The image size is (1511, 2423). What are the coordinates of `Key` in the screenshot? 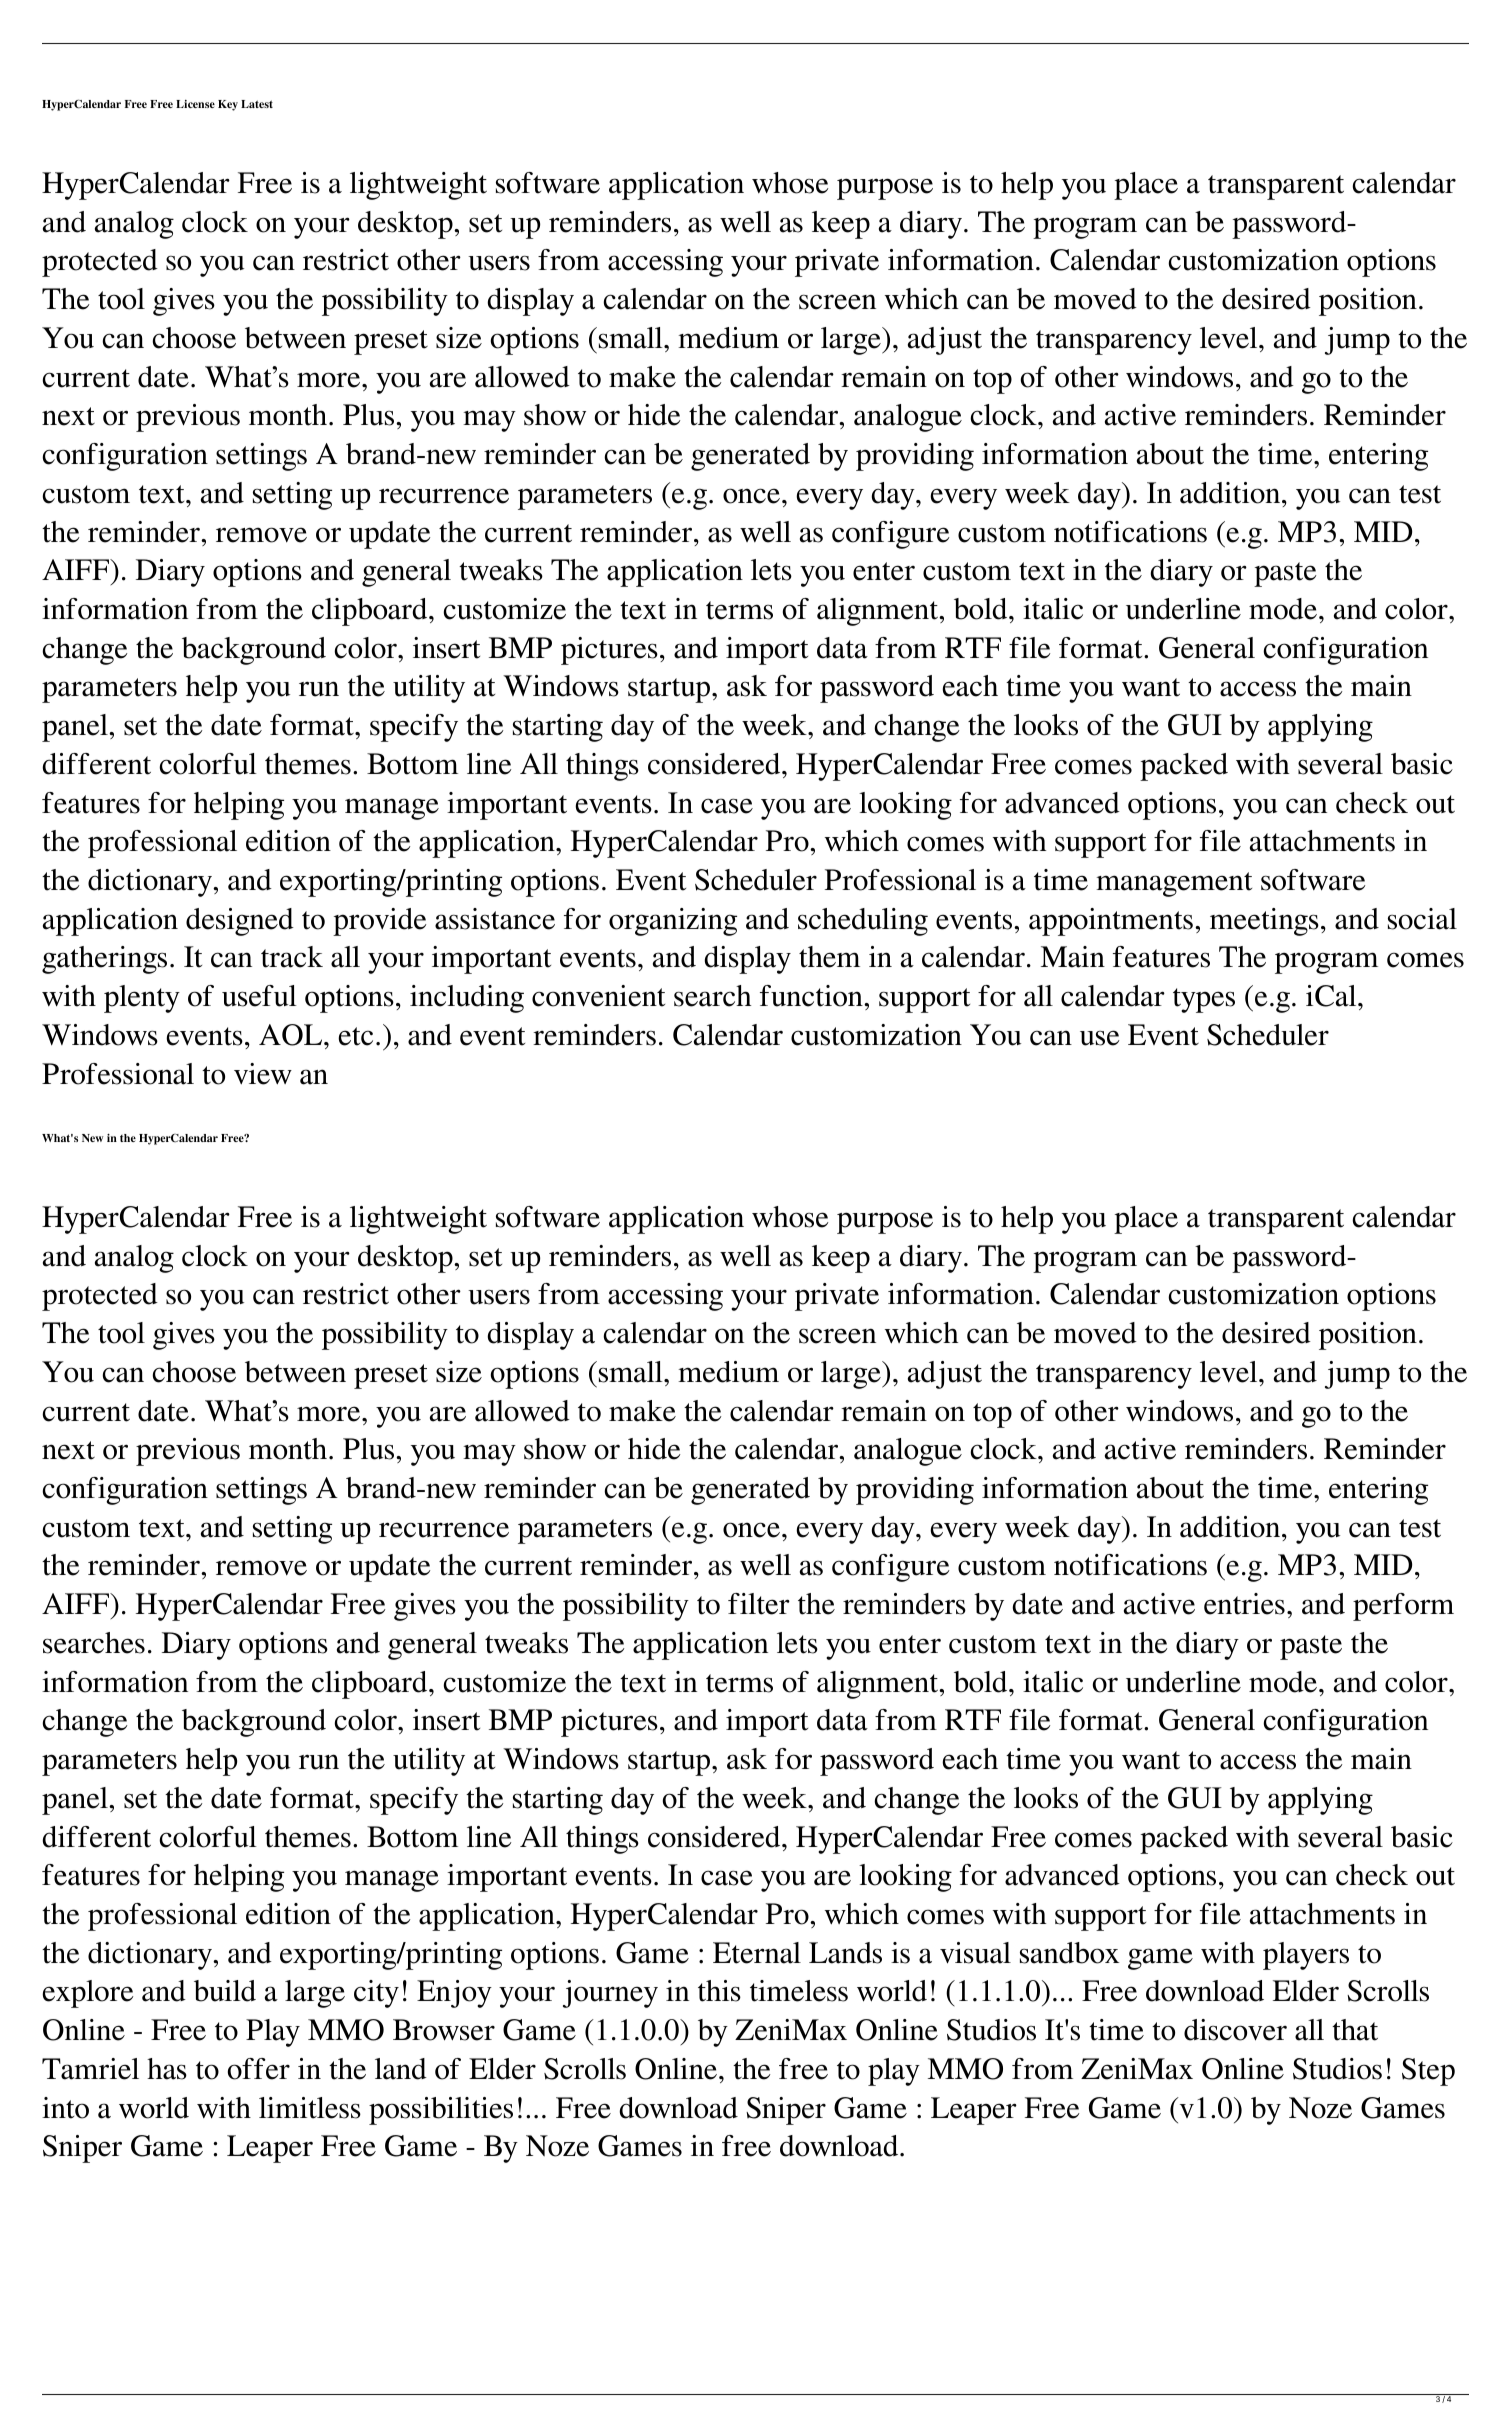 It's located at (228, 105).
